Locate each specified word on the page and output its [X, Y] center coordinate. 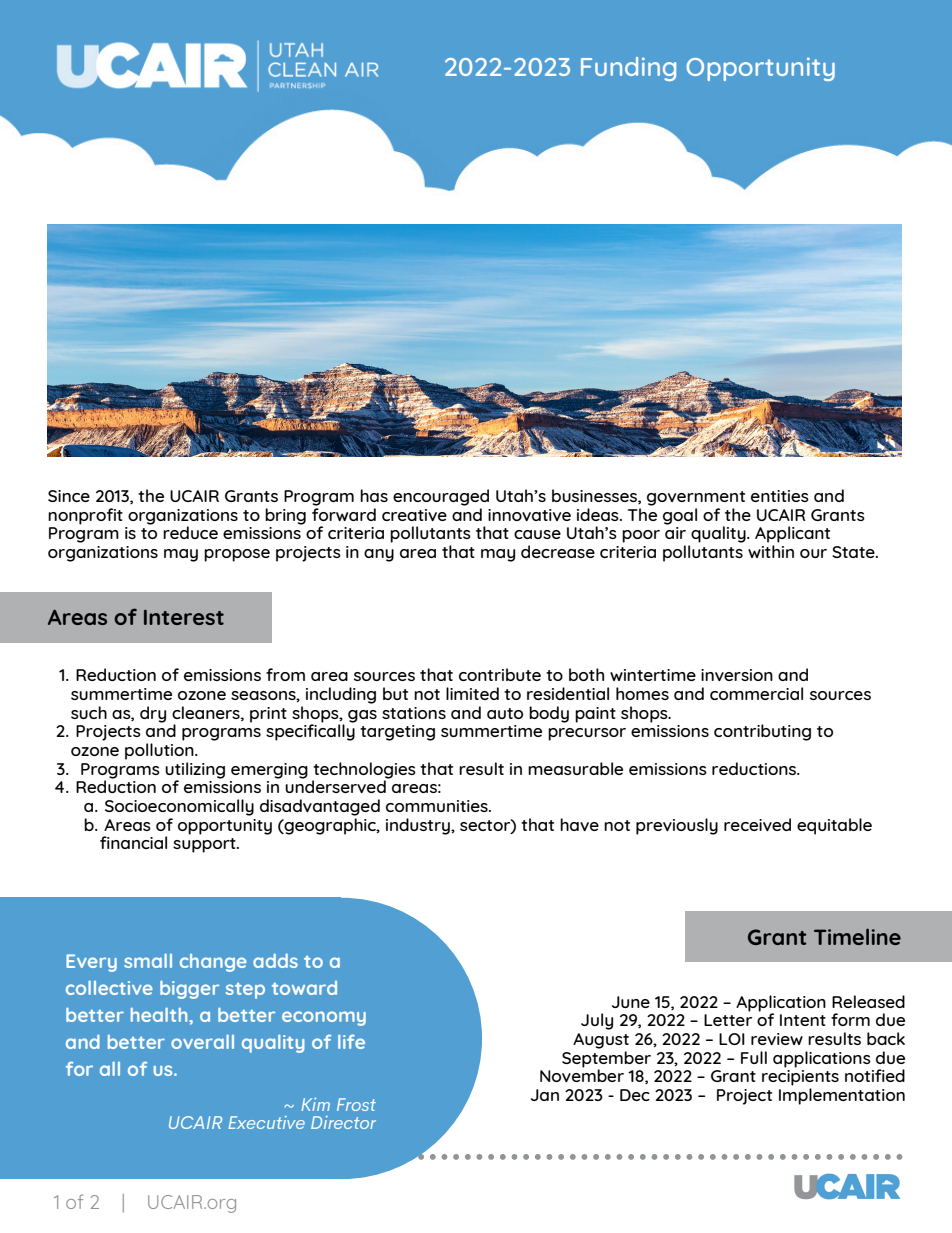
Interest [184, 617]
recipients [800, 1078]
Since [69, 496]
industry [419, 826]
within [771, 551]
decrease [558, 551]
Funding [628, 69]
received [757, 824]
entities [780, 496]
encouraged [441, 497]
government [696, 498]
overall [202, 1041]
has [374, 495]
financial [133, 842]
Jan [545, 1095]
